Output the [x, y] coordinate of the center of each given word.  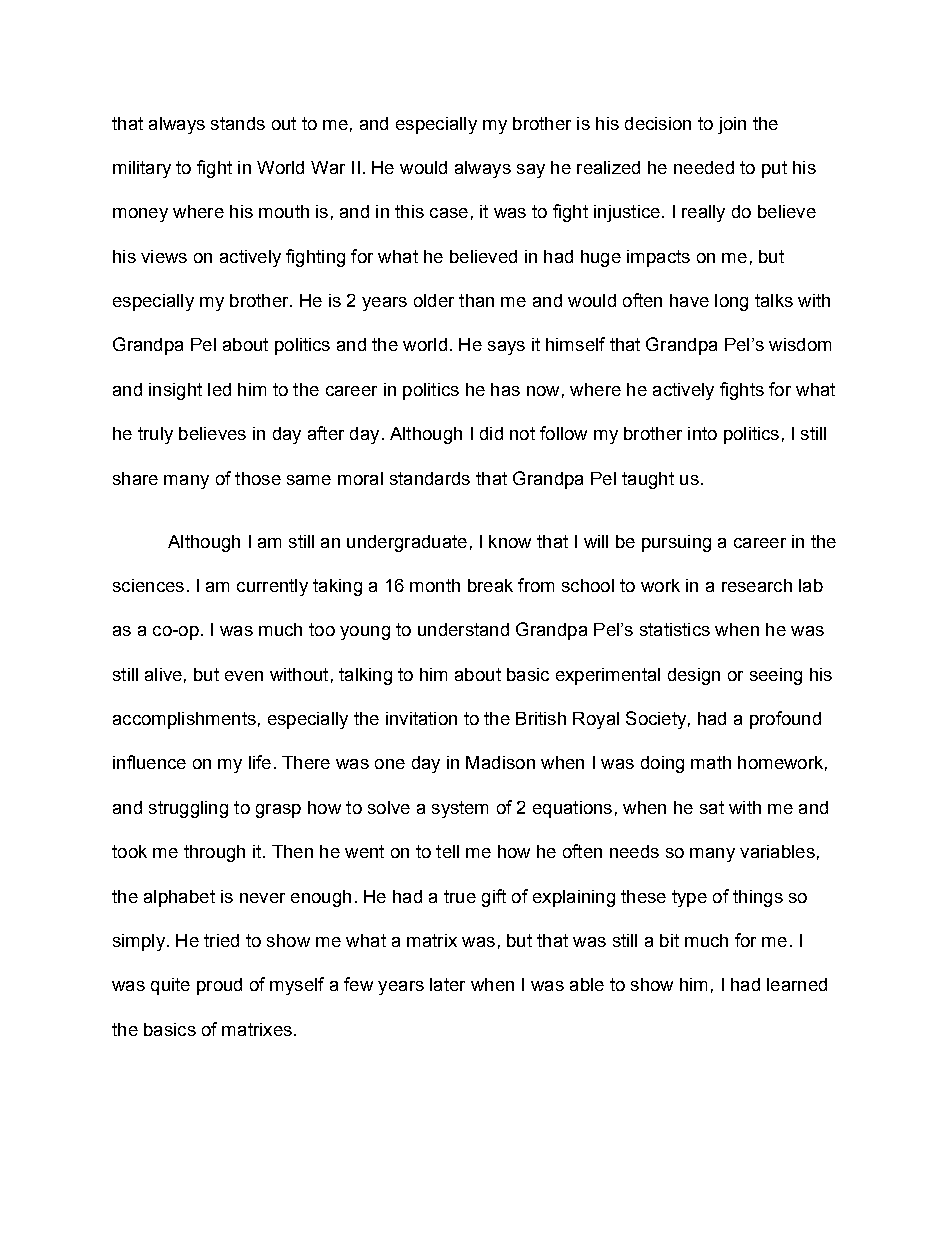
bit [669, 940]
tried [221, 940]
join [732, 125]
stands [238, 123]
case [449, 213]
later [447, 984]
